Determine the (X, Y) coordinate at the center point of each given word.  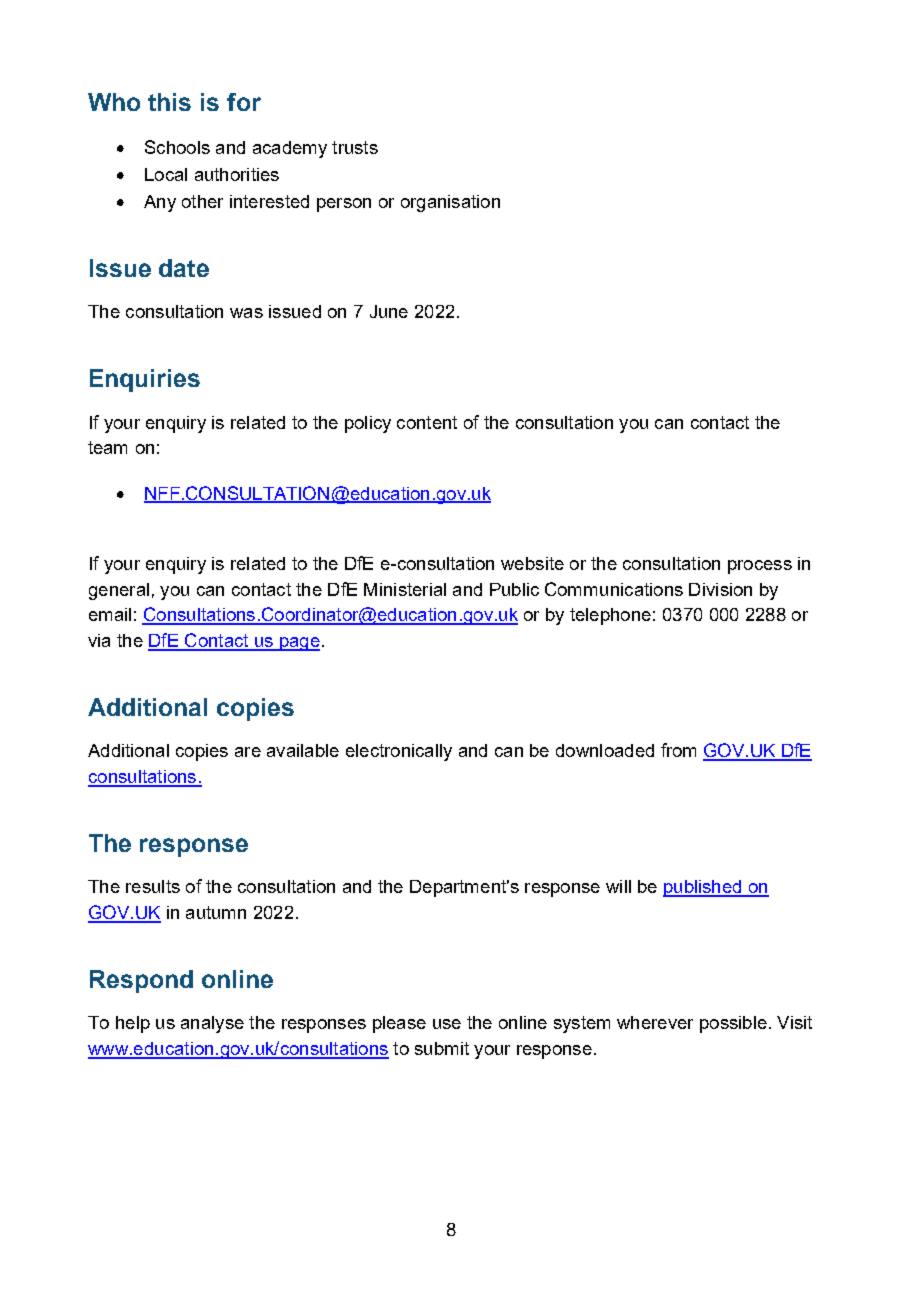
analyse (212, 1024)
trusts (355, 147)
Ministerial (405, 589)
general (119, 591)
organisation (450, 203)
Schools (177, 147)
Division (720, 589)
